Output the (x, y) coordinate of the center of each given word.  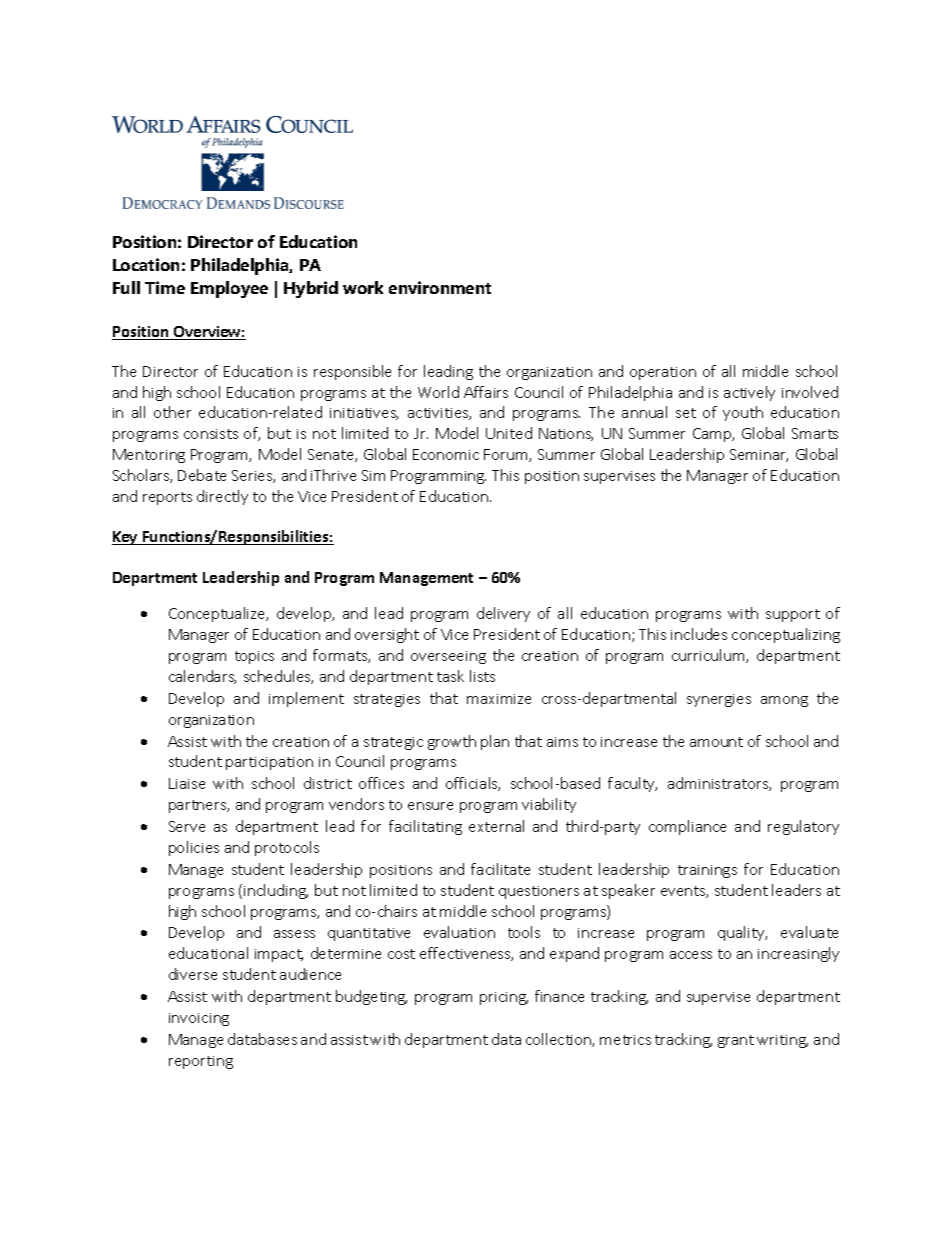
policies (194, 848)
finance (559, 996)
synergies (719, 700)
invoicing (199, 1019)
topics (254, 657)
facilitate (500, 869)
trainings (707, 871)
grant (736, 1041)
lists (482, 676)
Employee (229, 289)
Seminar (759, 455)
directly (222, 497)
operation (663, 373)
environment (440, 287)
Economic (446, 454)
